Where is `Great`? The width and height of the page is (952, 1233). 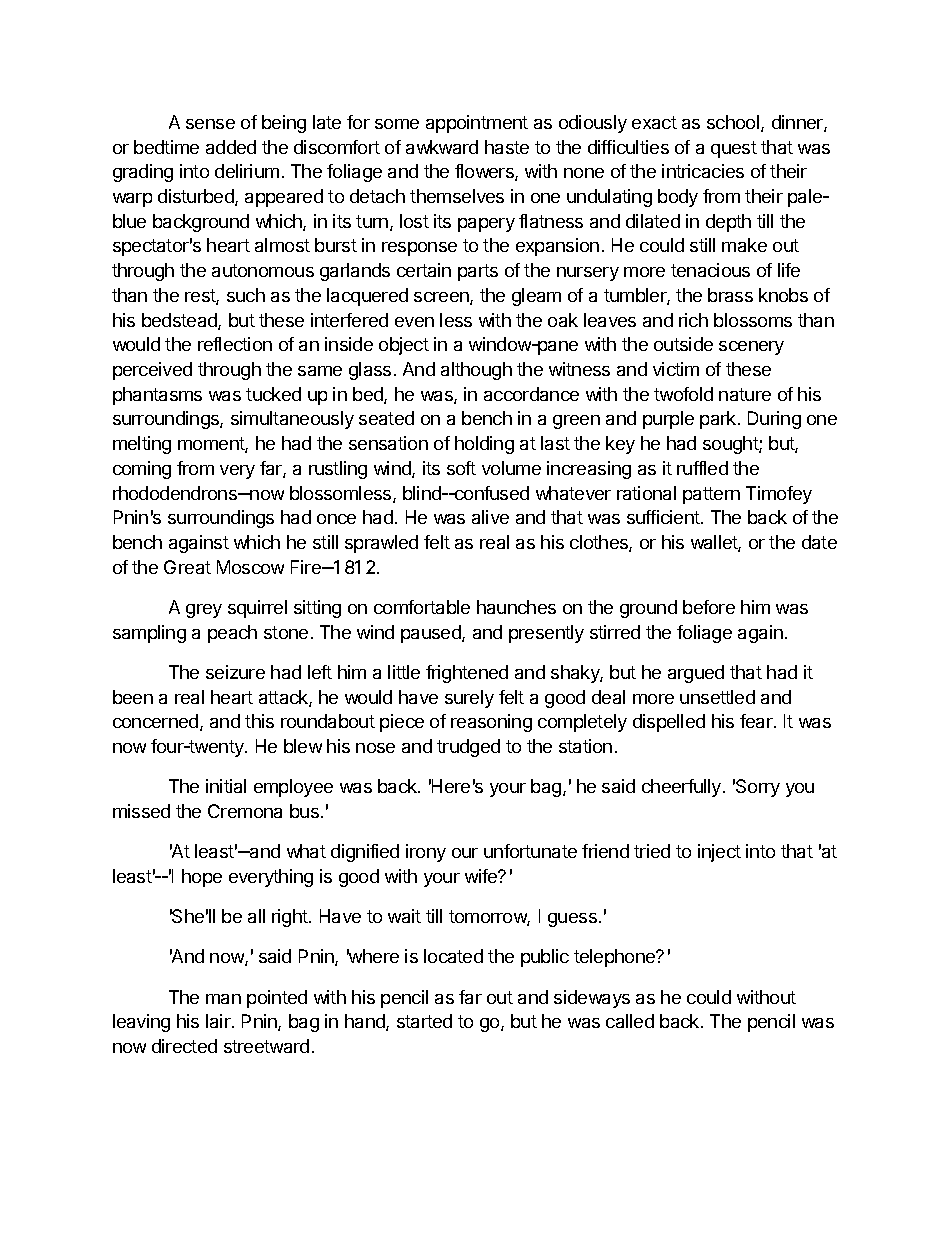
Great is located at coordinates (187, 567).
